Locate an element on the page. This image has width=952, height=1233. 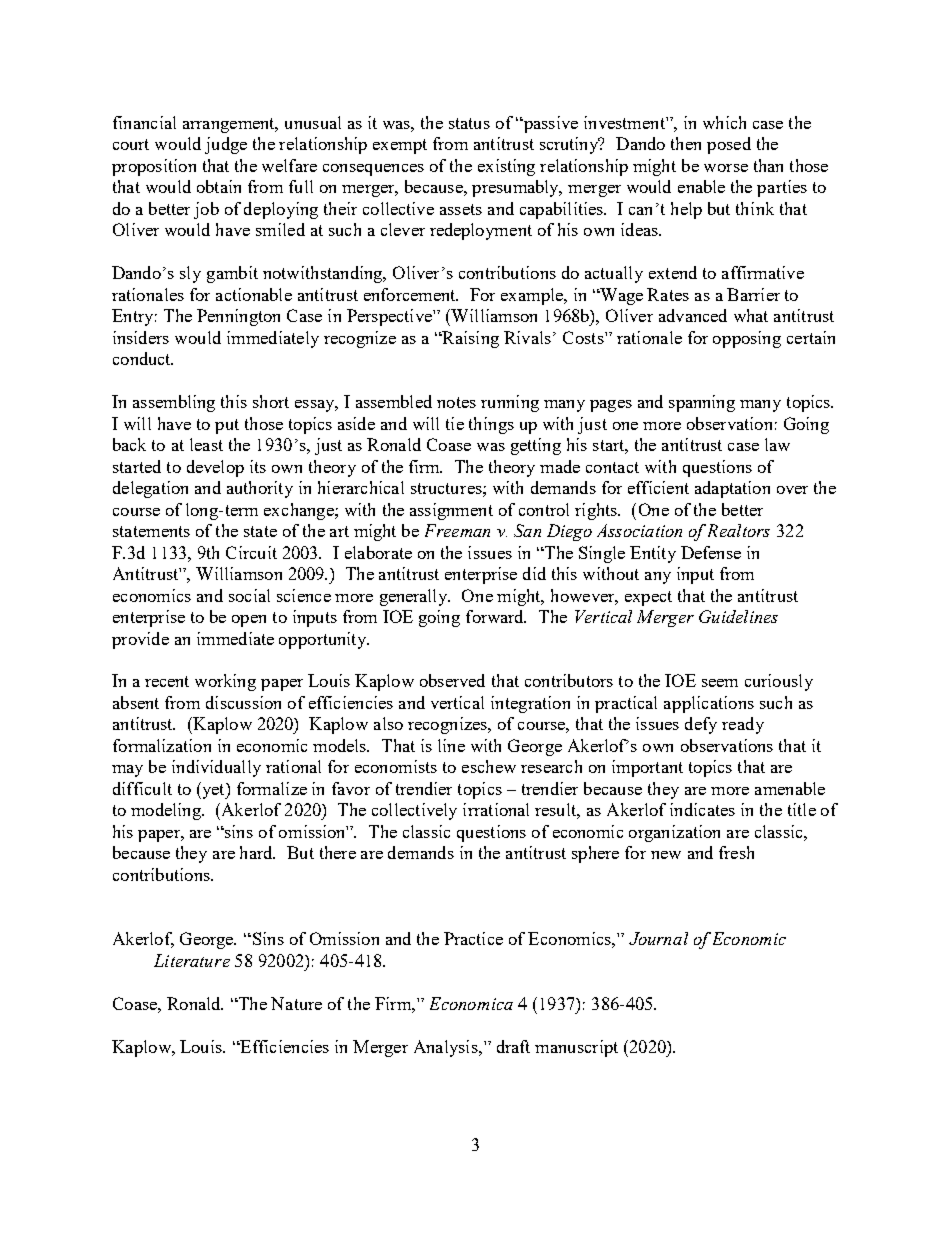
Literature is located at coordinates (192, 960).
